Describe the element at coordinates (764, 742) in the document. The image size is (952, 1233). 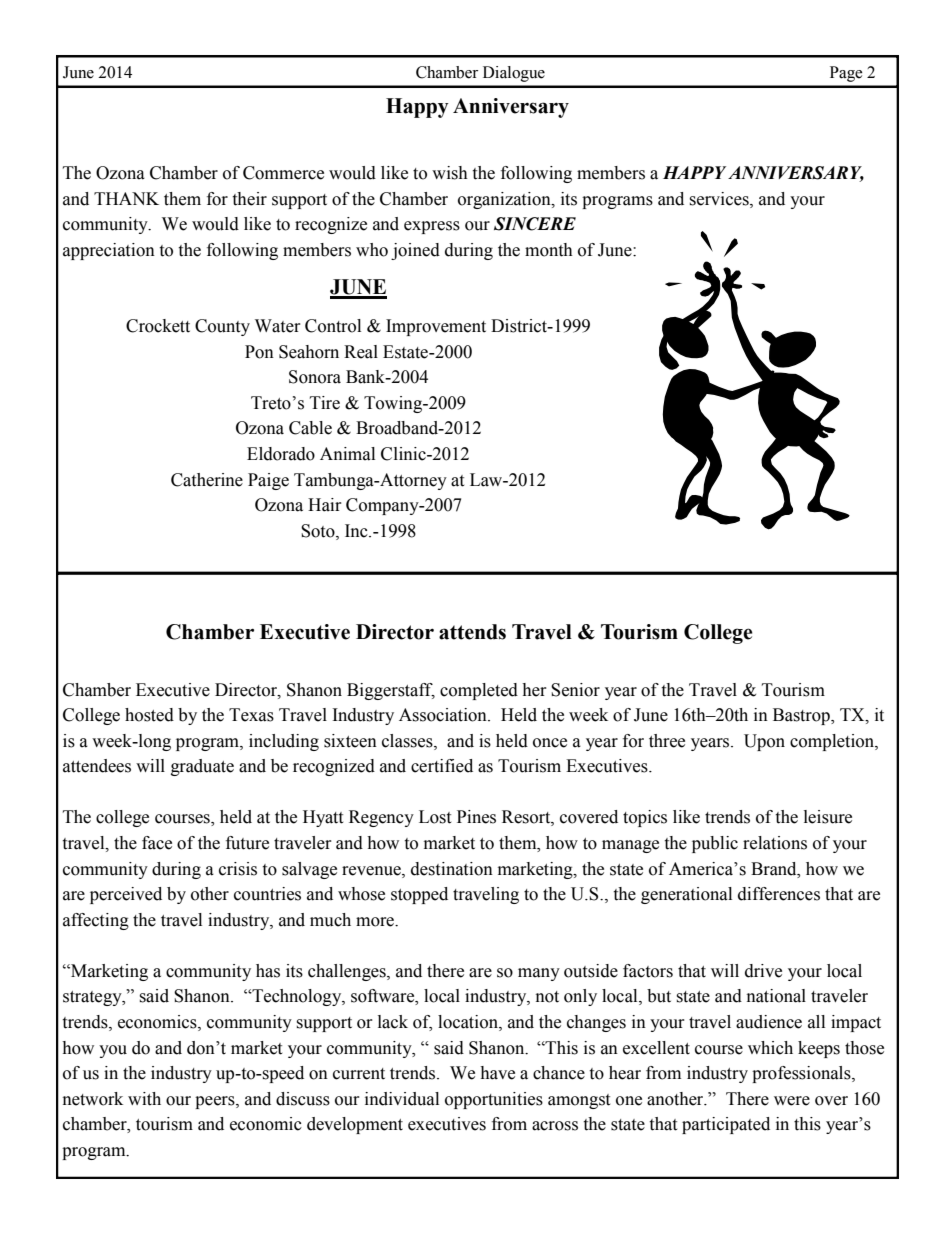
I see `Upon` at that location.
